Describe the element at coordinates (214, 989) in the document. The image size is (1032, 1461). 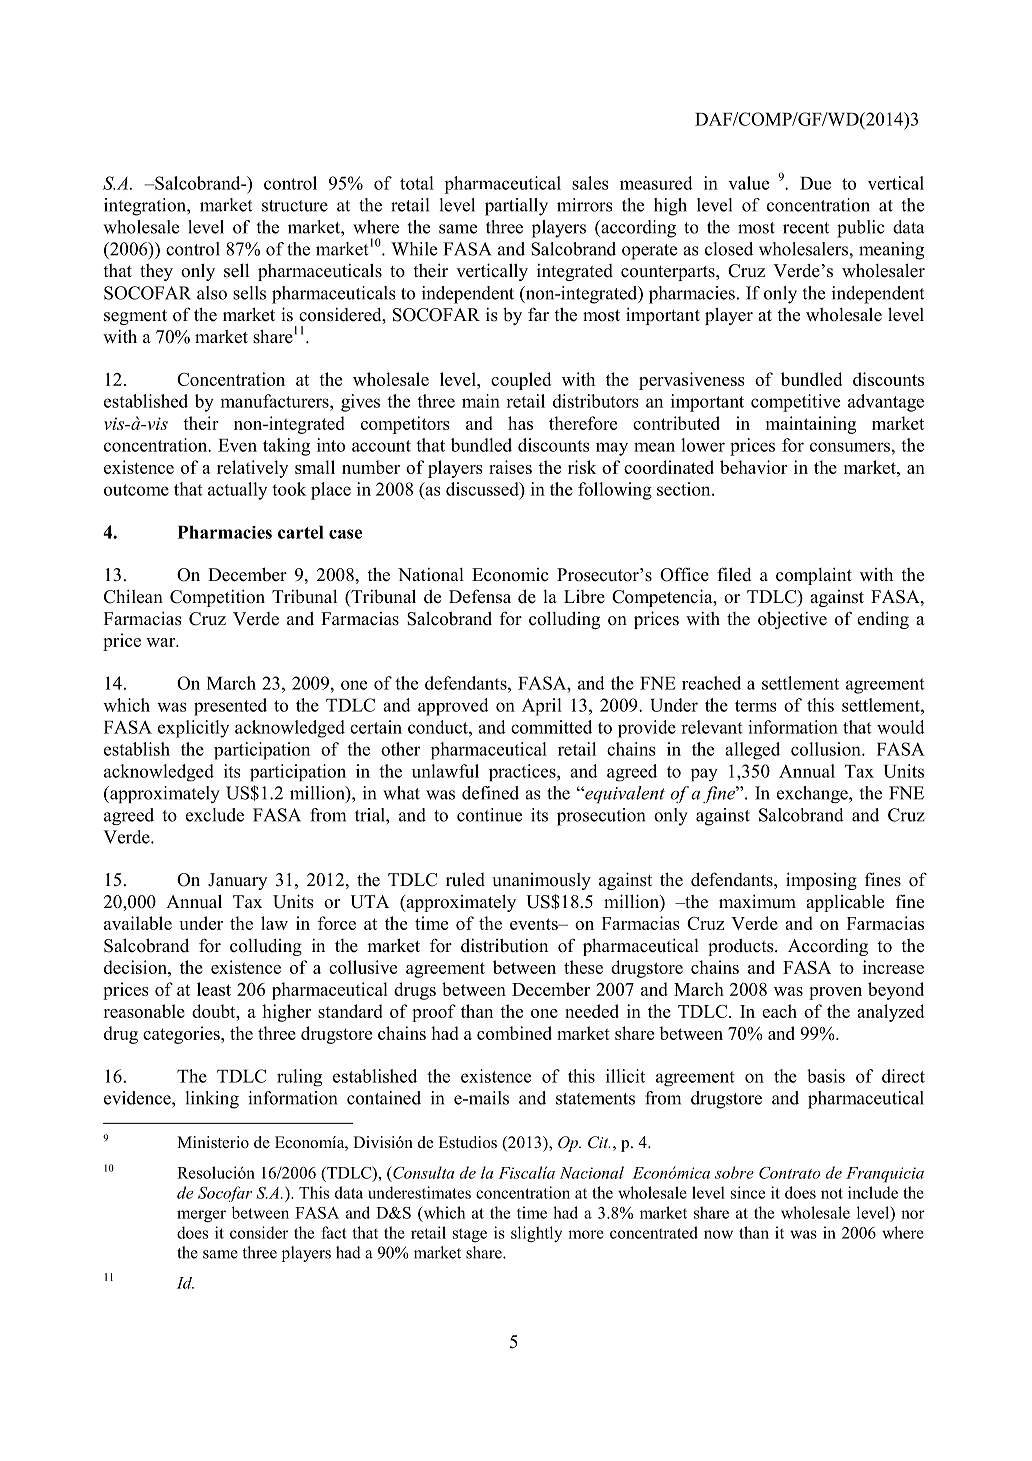
I see `least` at that location.
